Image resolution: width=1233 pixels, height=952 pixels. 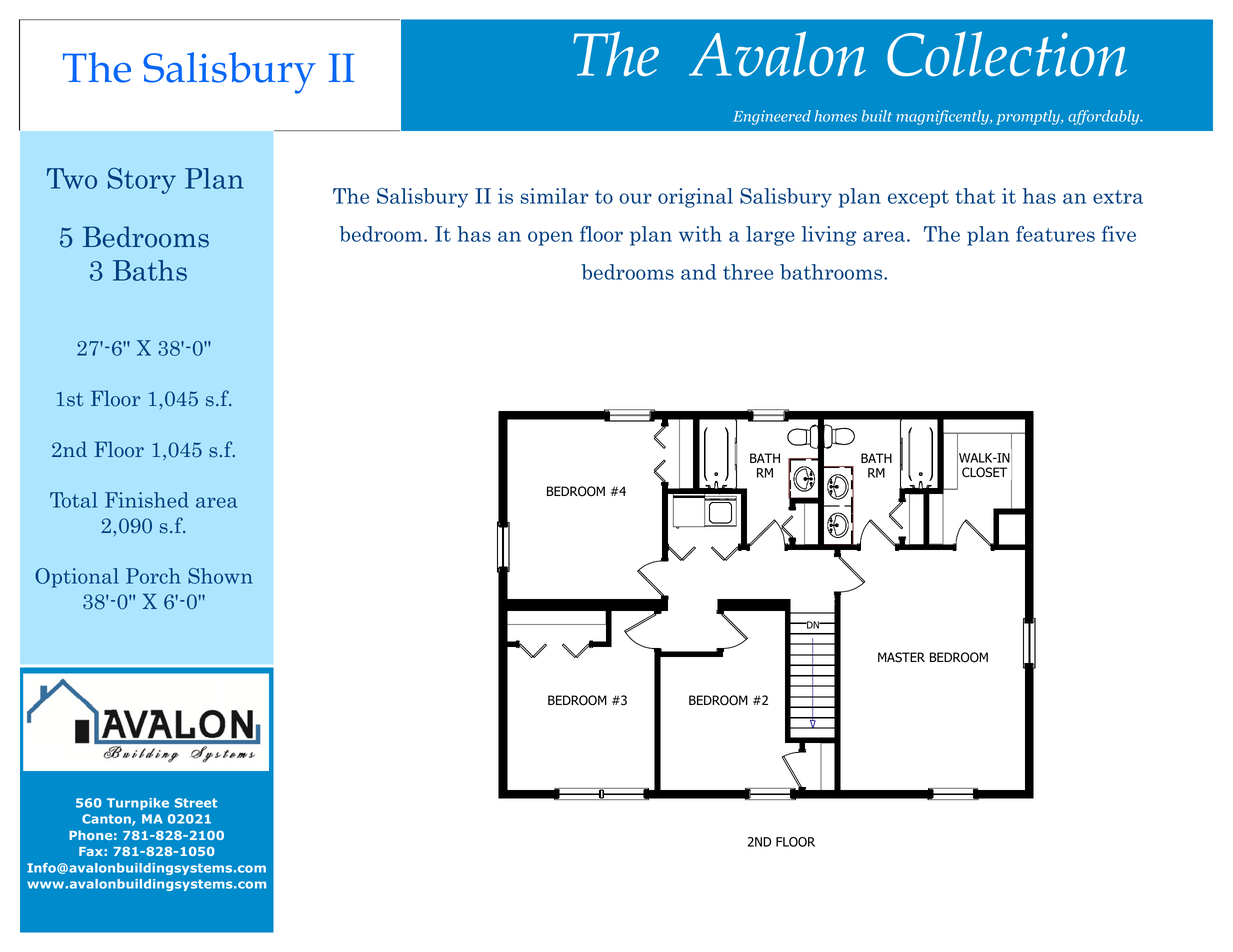 What do you see at coordinates (1055, 234) in the screenshot?
I see `features` at bounding box center [1055, 234].
